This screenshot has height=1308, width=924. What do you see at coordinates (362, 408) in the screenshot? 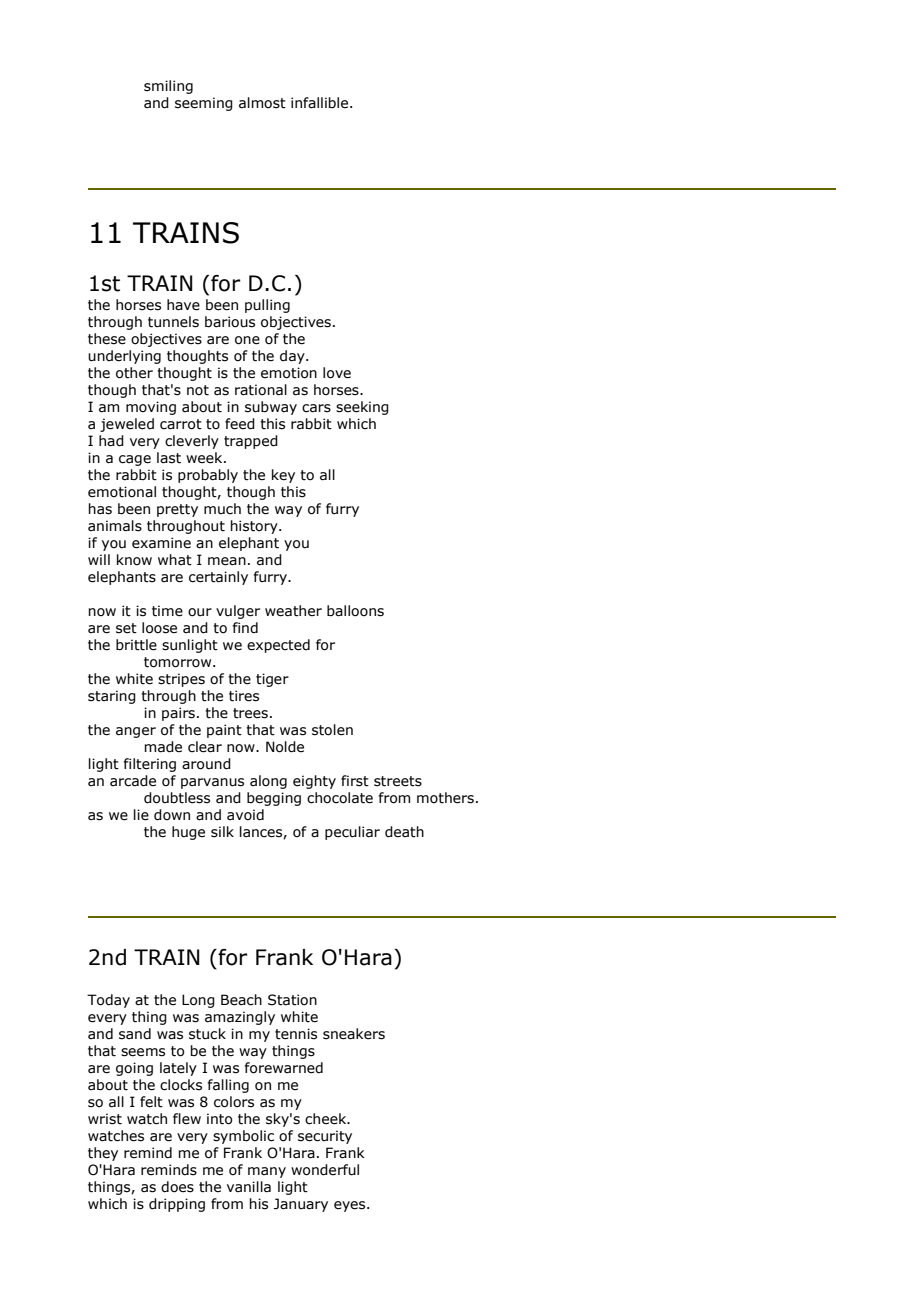
I see `seeking` at bounding box center [362, 408].
